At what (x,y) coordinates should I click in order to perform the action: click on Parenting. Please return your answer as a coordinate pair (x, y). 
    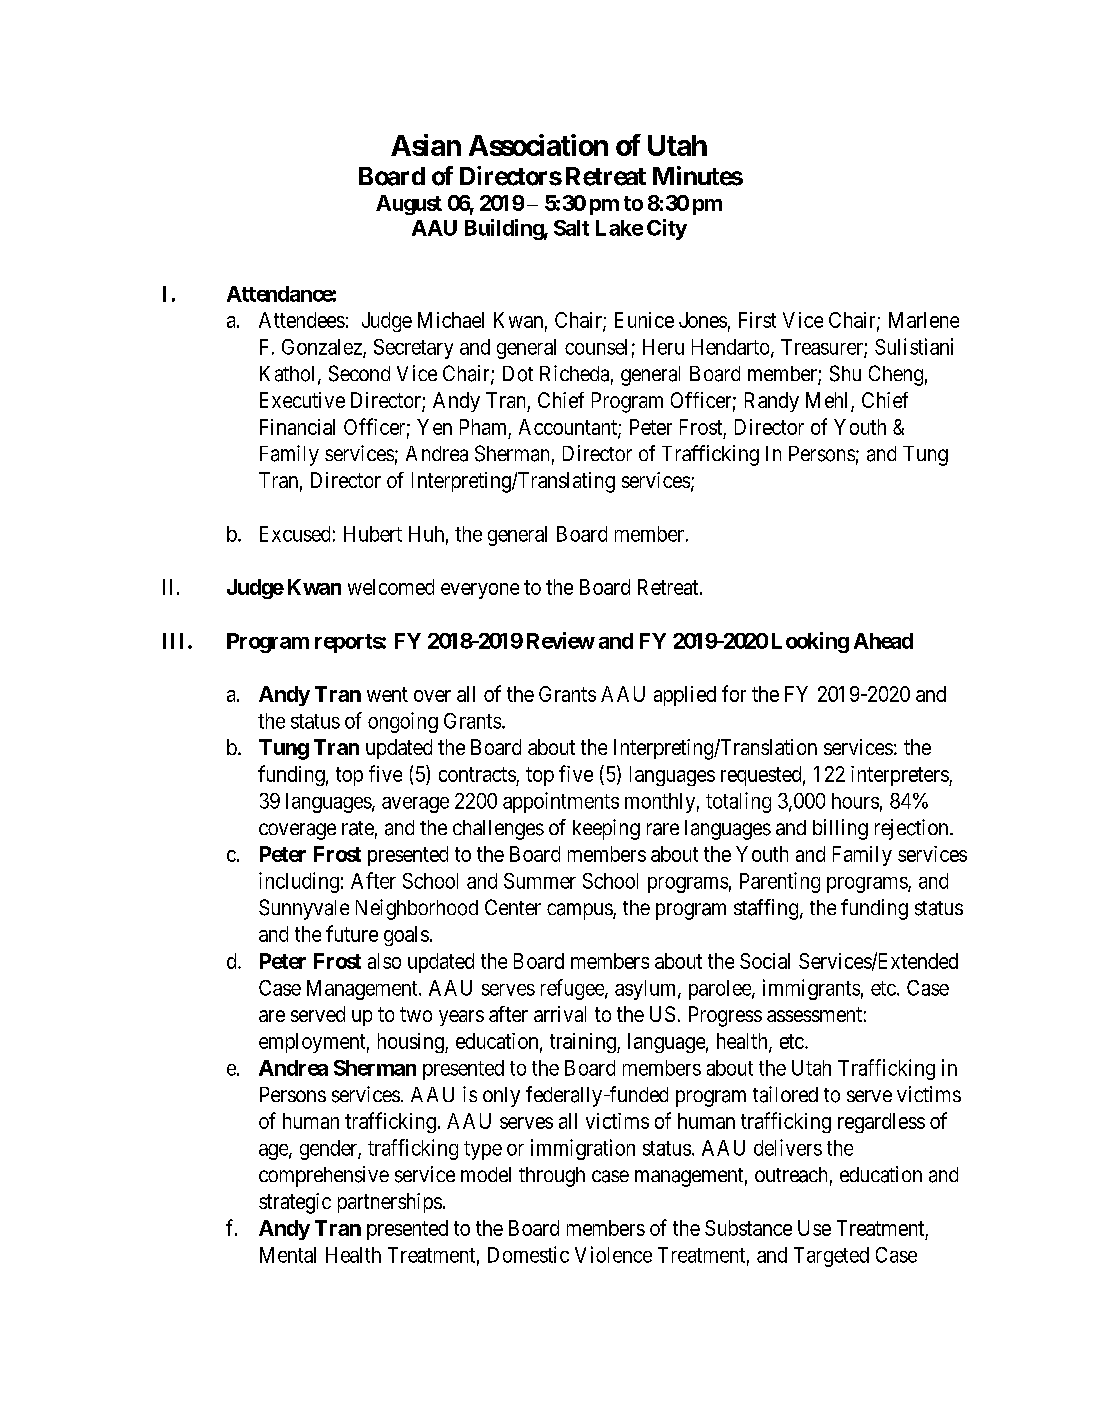
    Looking at the image, I should click on (780, 882).
